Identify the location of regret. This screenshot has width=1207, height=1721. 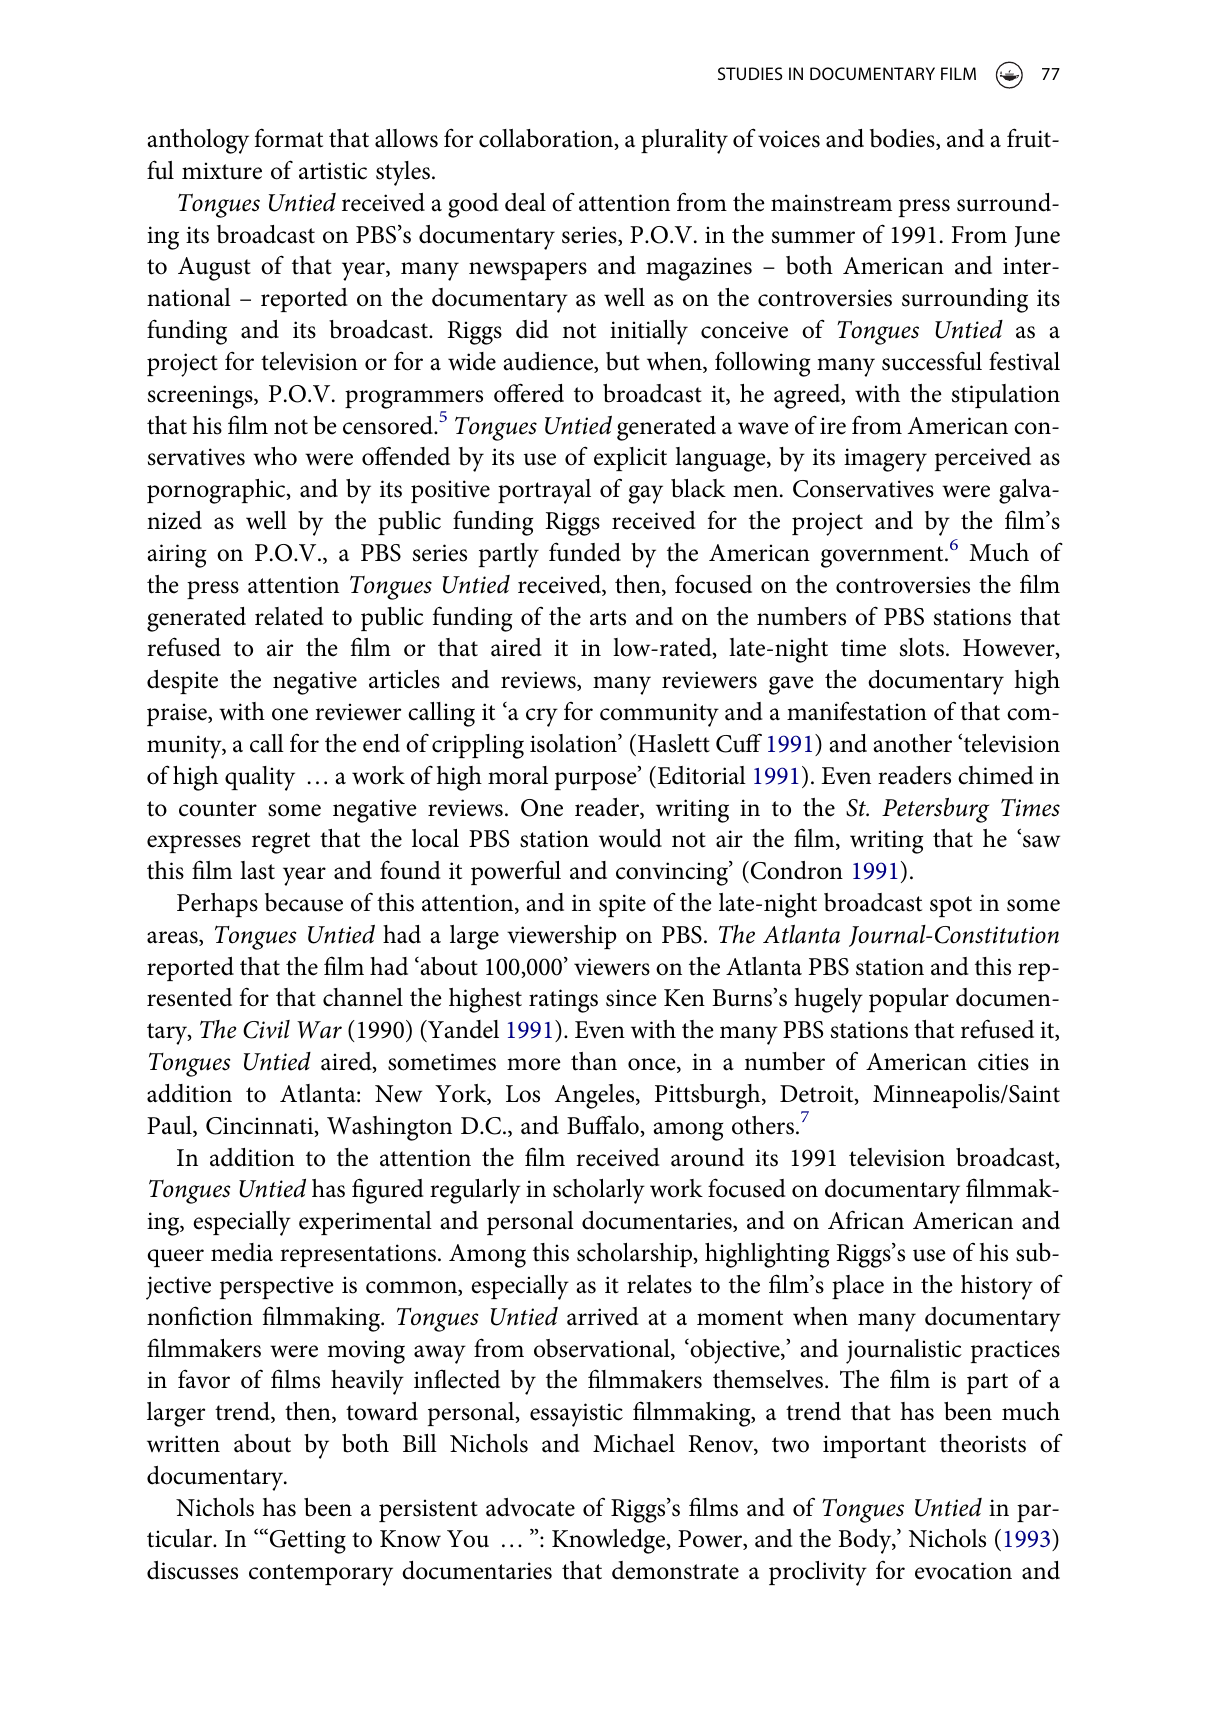
(281, 843).
